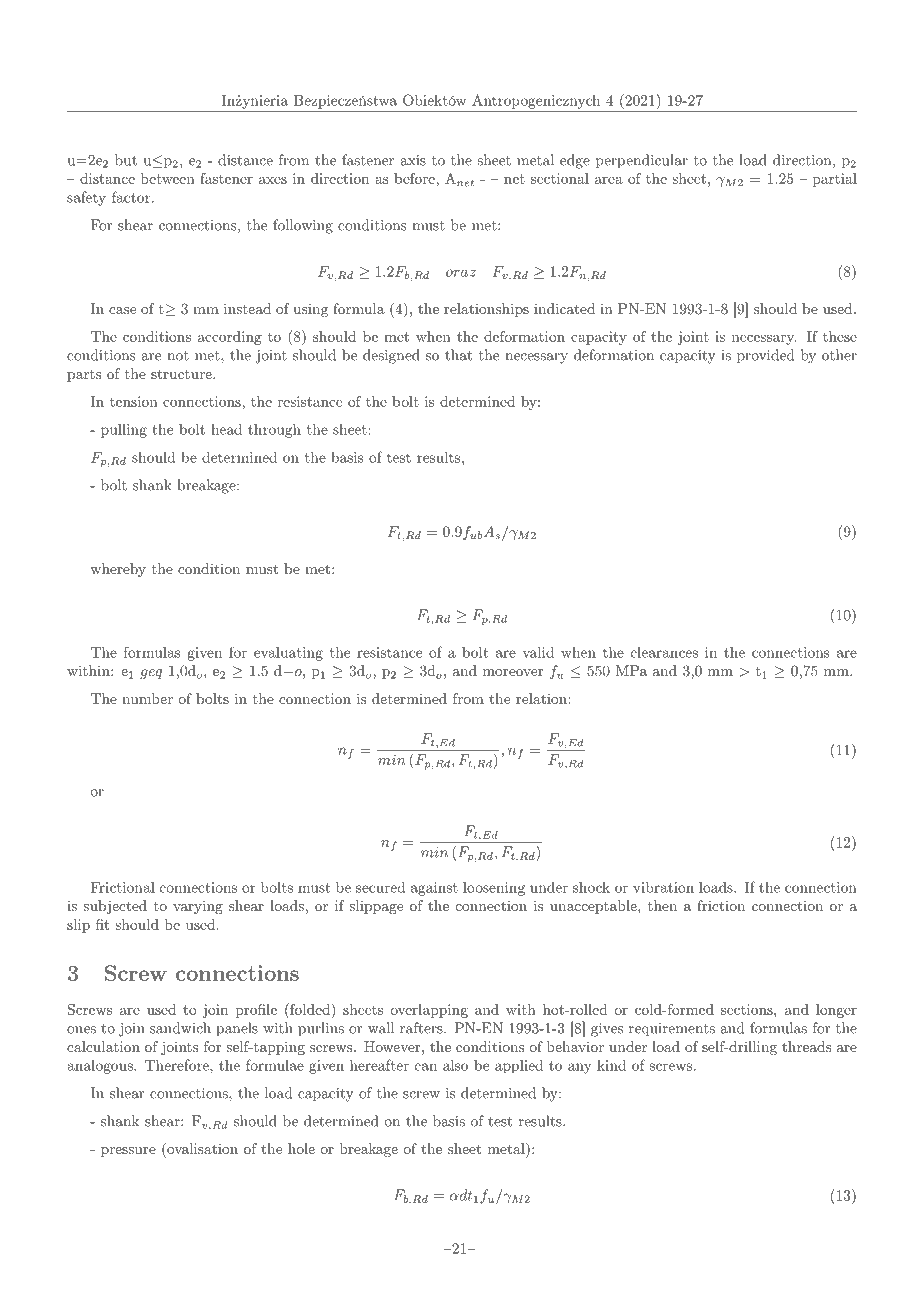 Image resolution: width=924 pixels, height=1308 pixels. Describe the element at coordinates (765, 356) in the screenshot. I see `provided` at that location.
